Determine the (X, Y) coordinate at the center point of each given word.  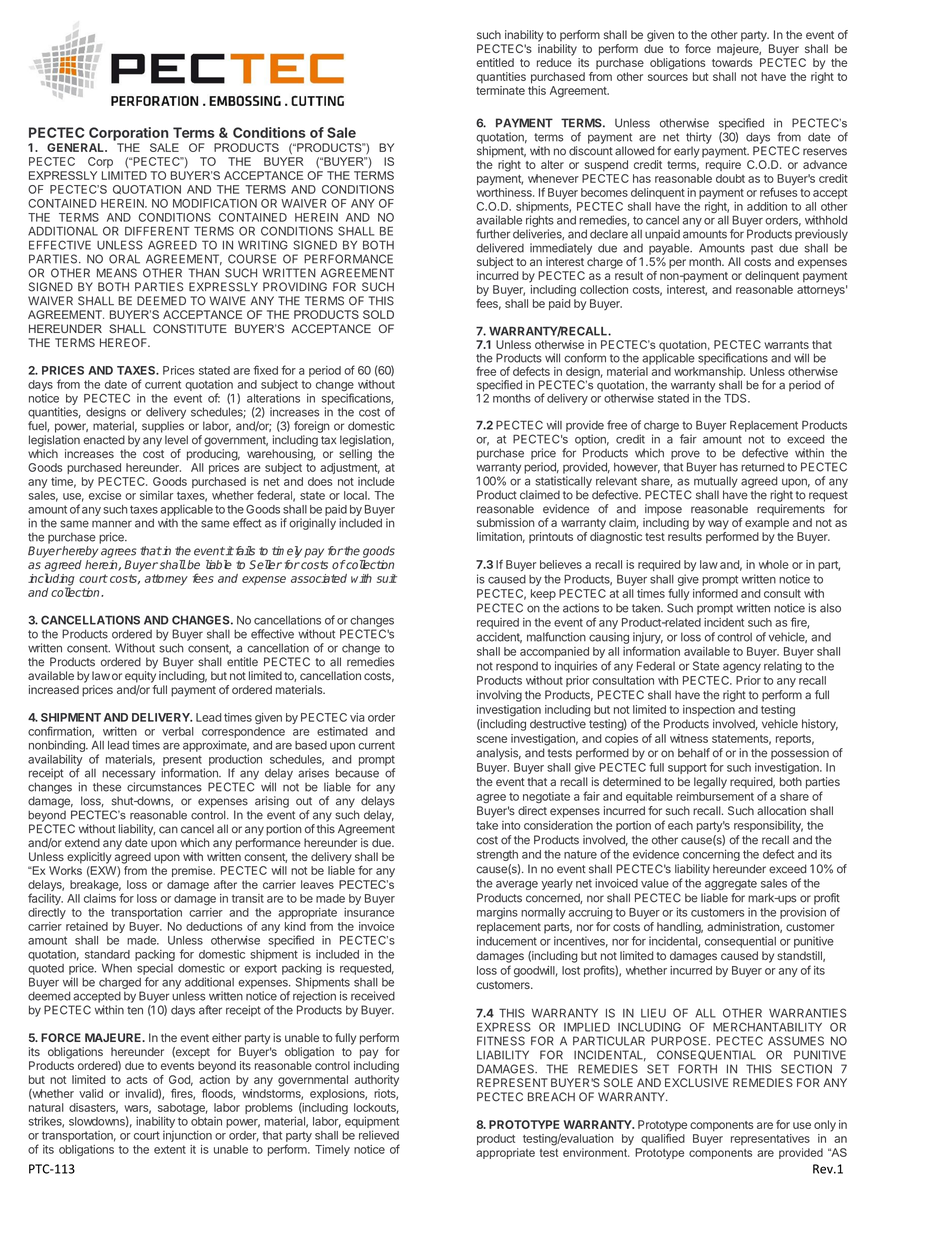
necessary (129, 775)
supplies (163, 427)
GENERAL (76, 147)
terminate (500, 90)
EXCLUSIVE (696, 1082)
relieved (379, 1135)
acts (136, 1080)
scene (492, 739)
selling (355, 455)
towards (732, 62)
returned (762, 467)
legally (710, 783)
